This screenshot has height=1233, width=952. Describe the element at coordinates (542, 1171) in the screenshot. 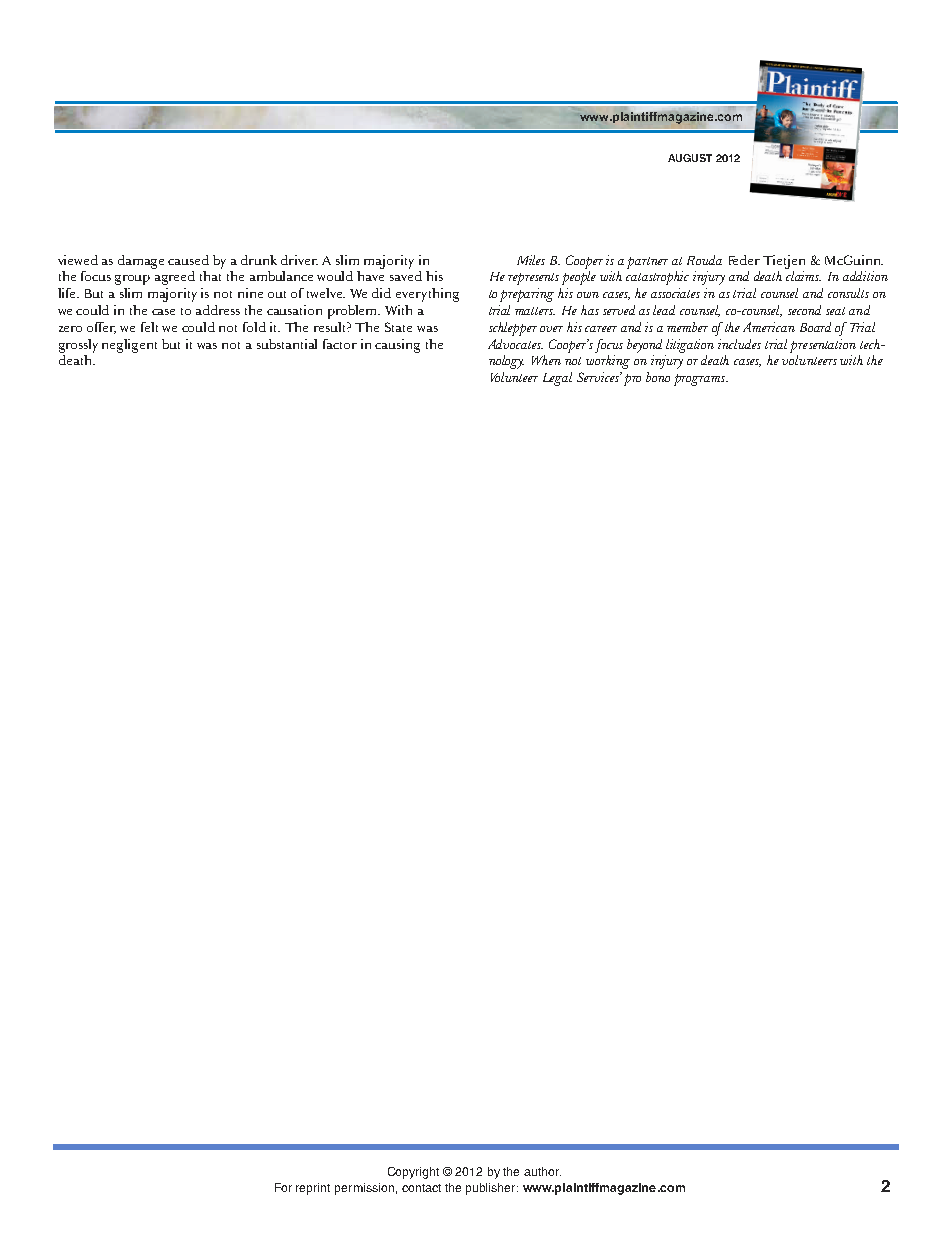

I see `author` at that location.
